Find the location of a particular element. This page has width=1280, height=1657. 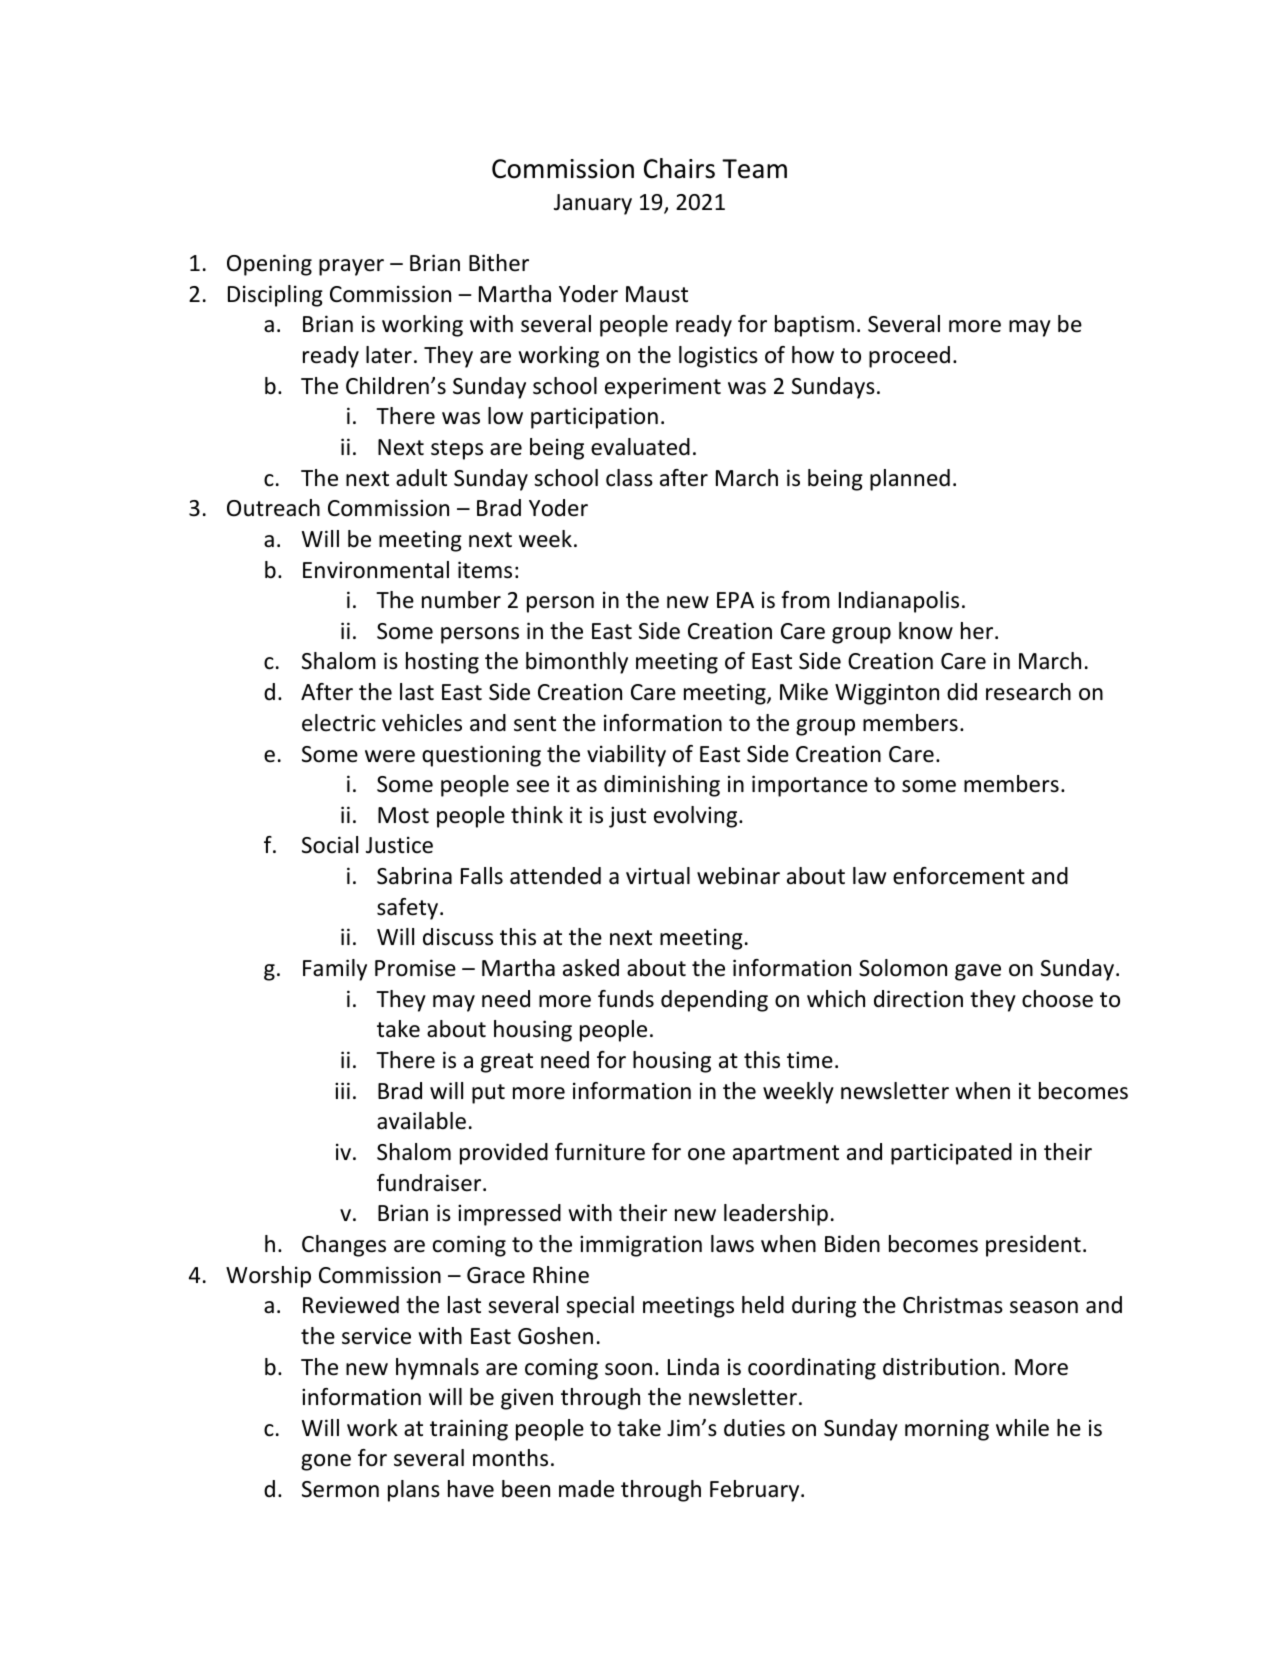

gone is located at coordinates (326, 1462).
